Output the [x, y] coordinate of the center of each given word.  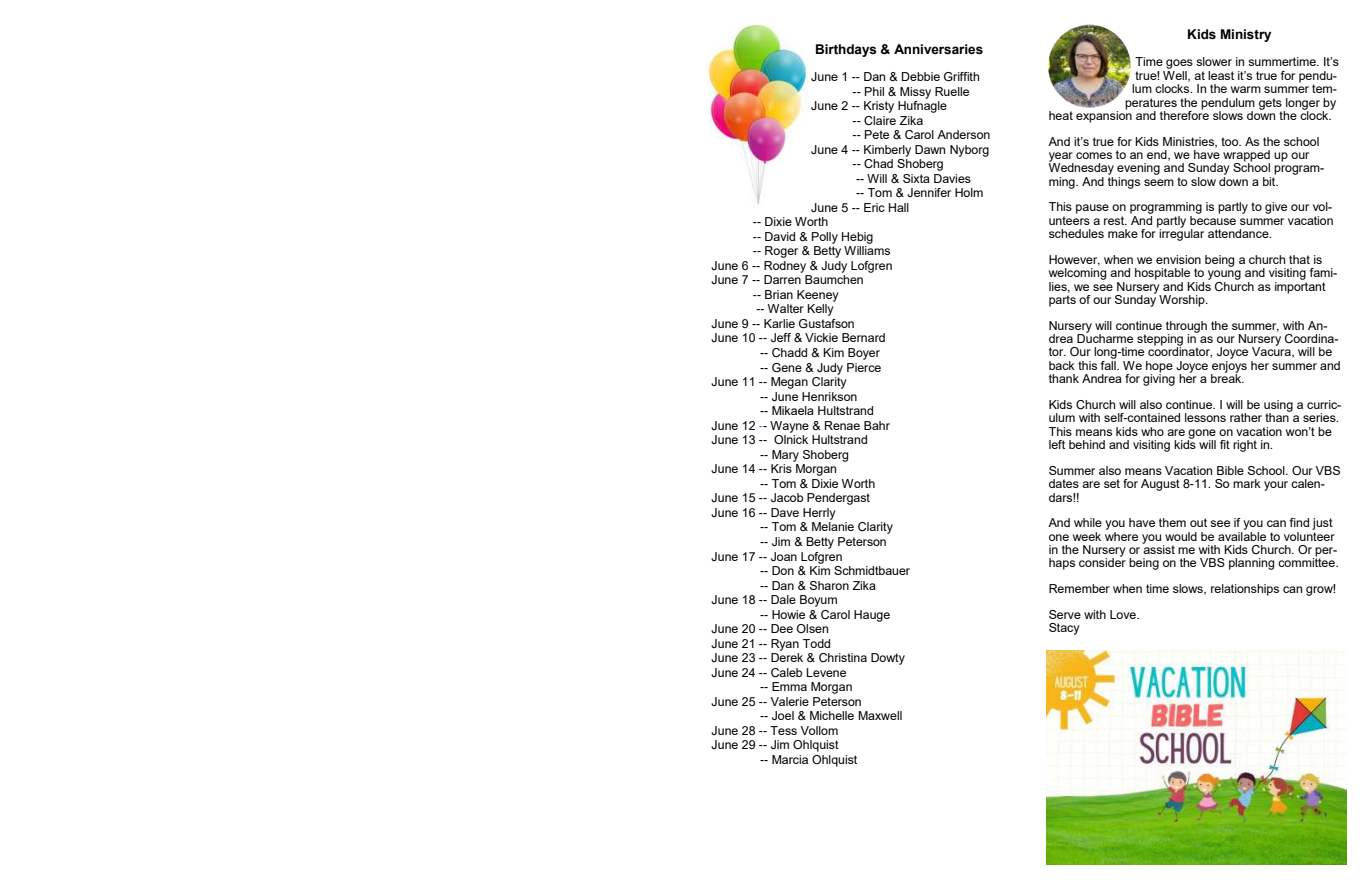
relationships [1245, 590]
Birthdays [846, 50]
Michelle [832, 715]
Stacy [1064, 629]
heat [1061, 115]
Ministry [1246, 35]
